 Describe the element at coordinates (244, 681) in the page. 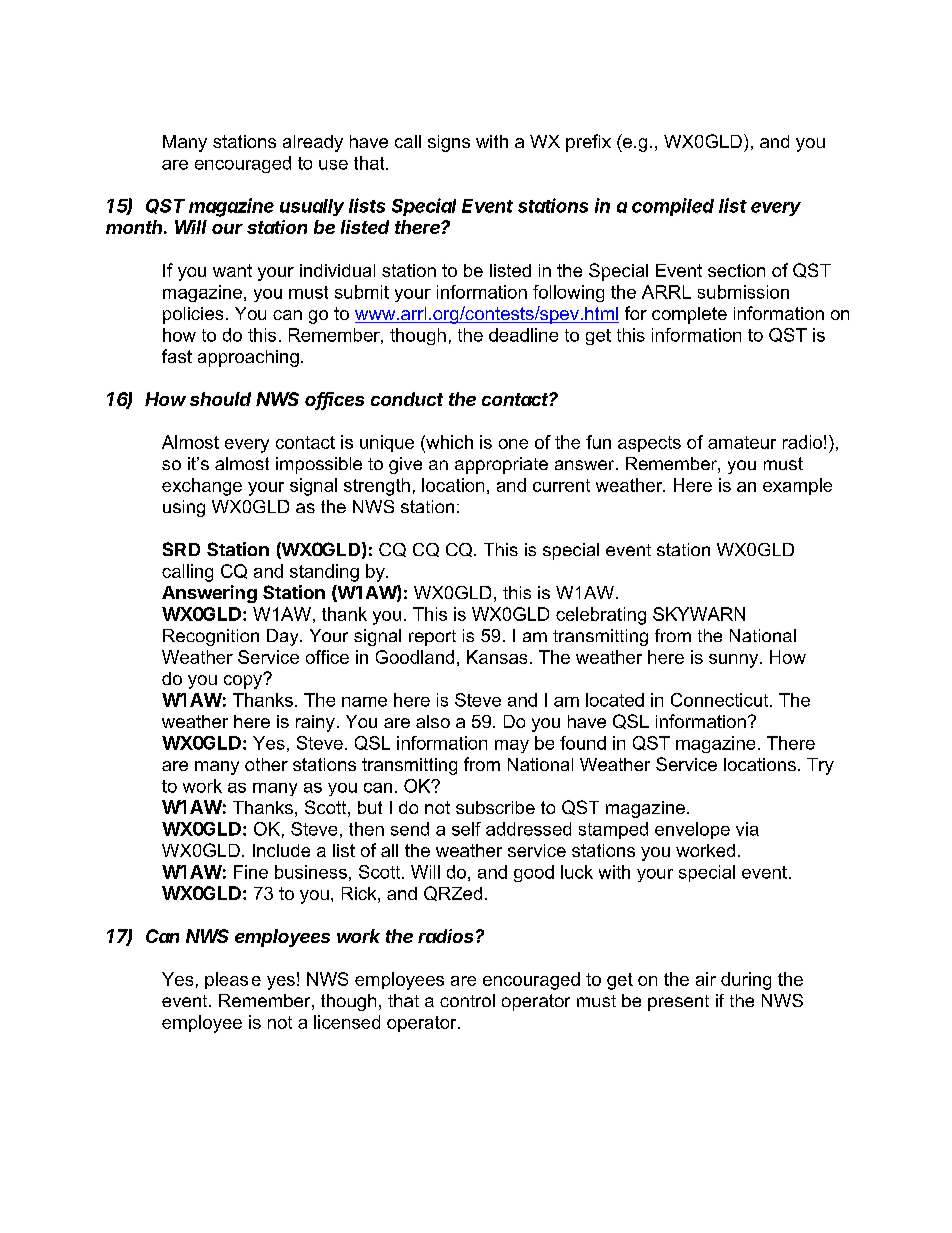

I see `copy` at that location.
